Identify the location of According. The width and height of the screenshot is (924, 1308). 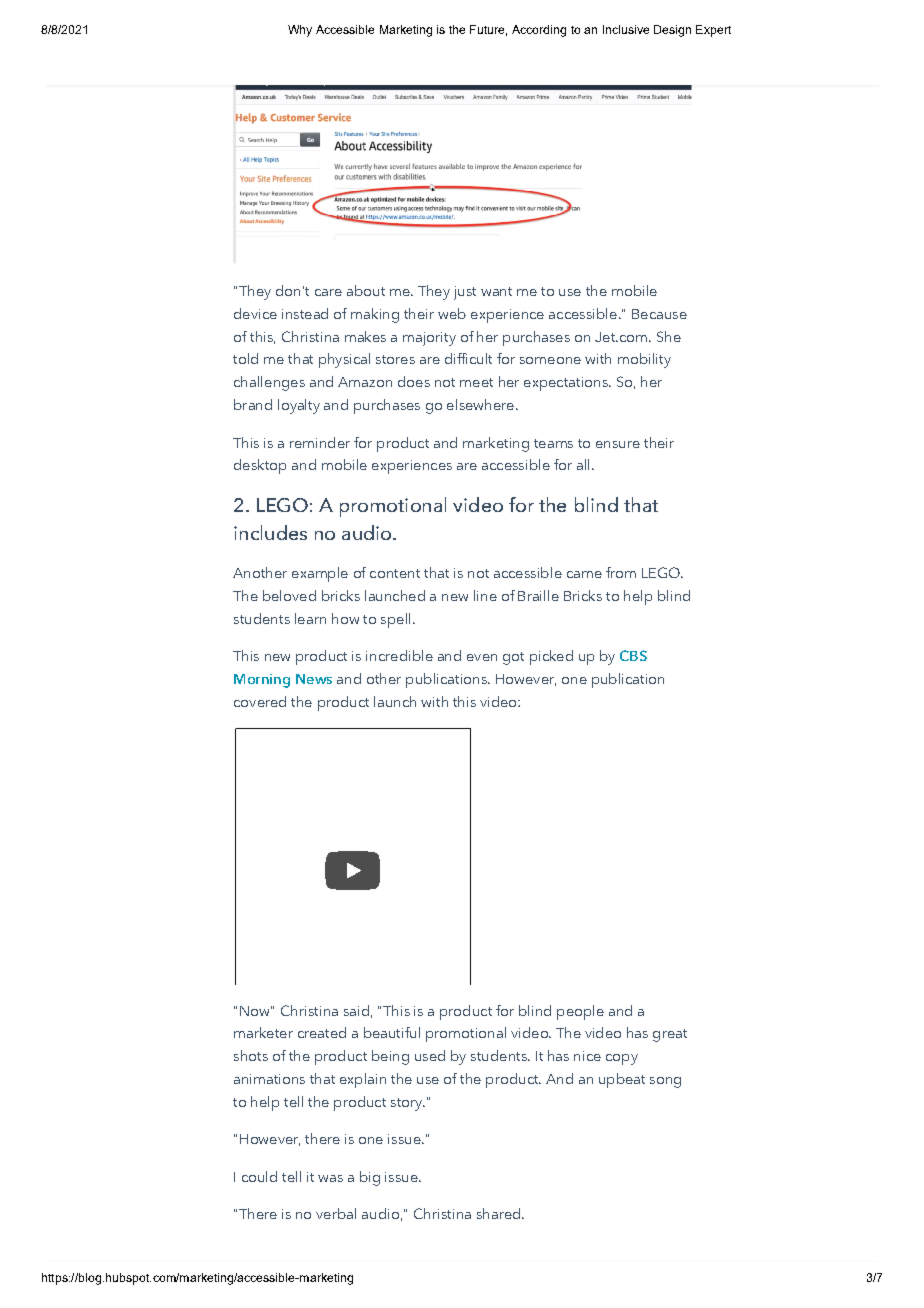
(539, 31).
